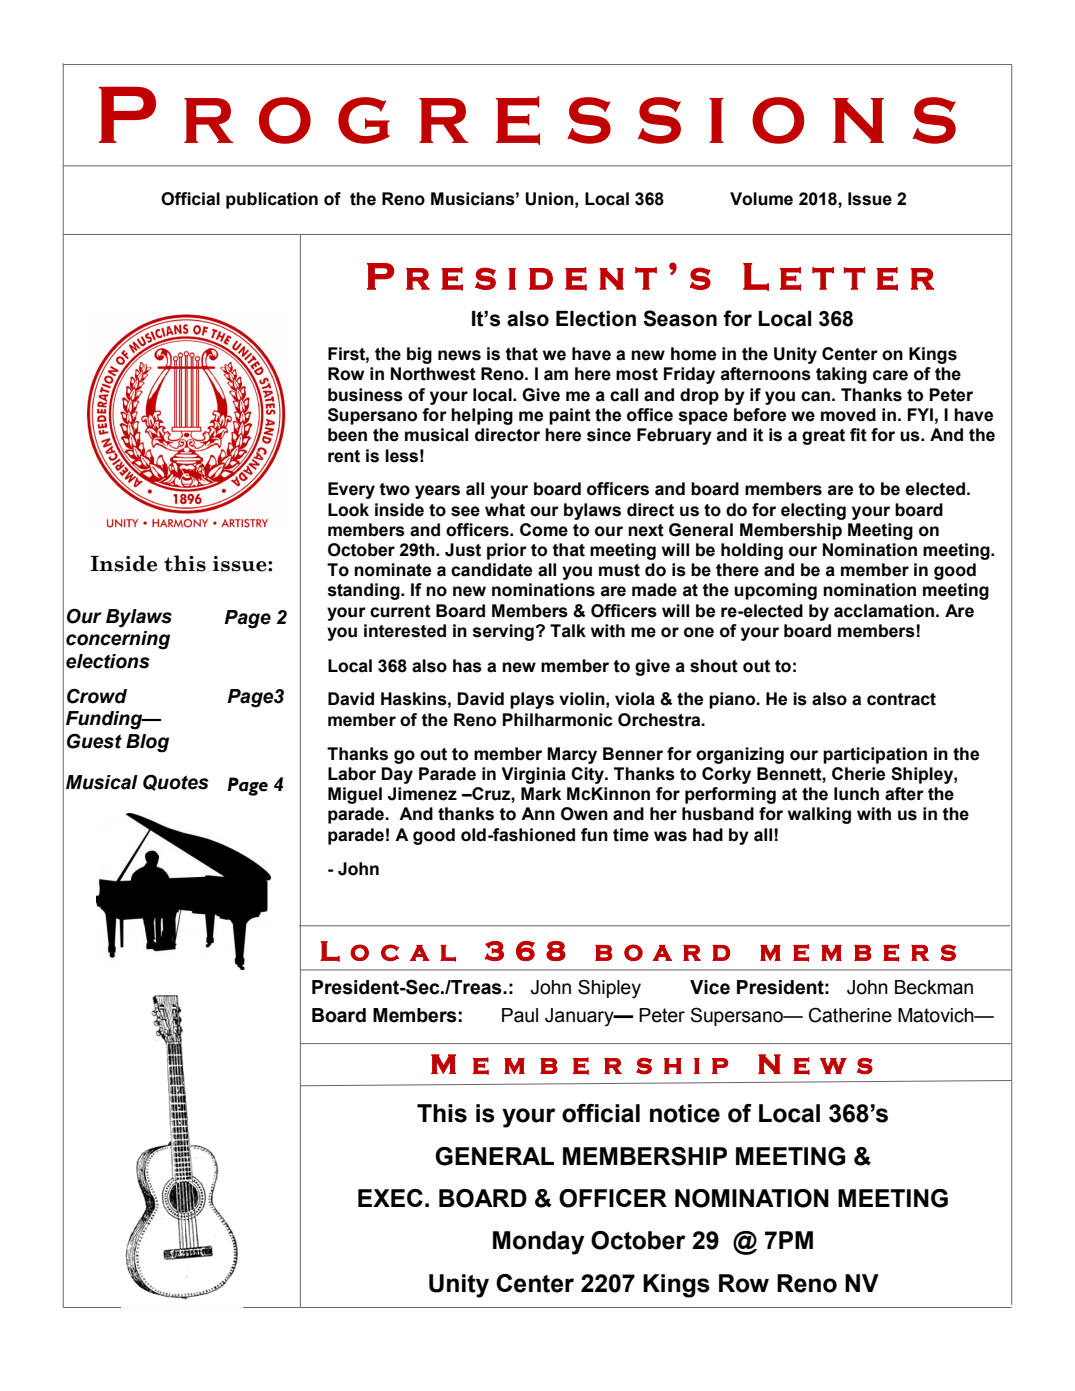 This screenshot has width=1075, height=1391. I want to click on concerning, so click(118, 640).
